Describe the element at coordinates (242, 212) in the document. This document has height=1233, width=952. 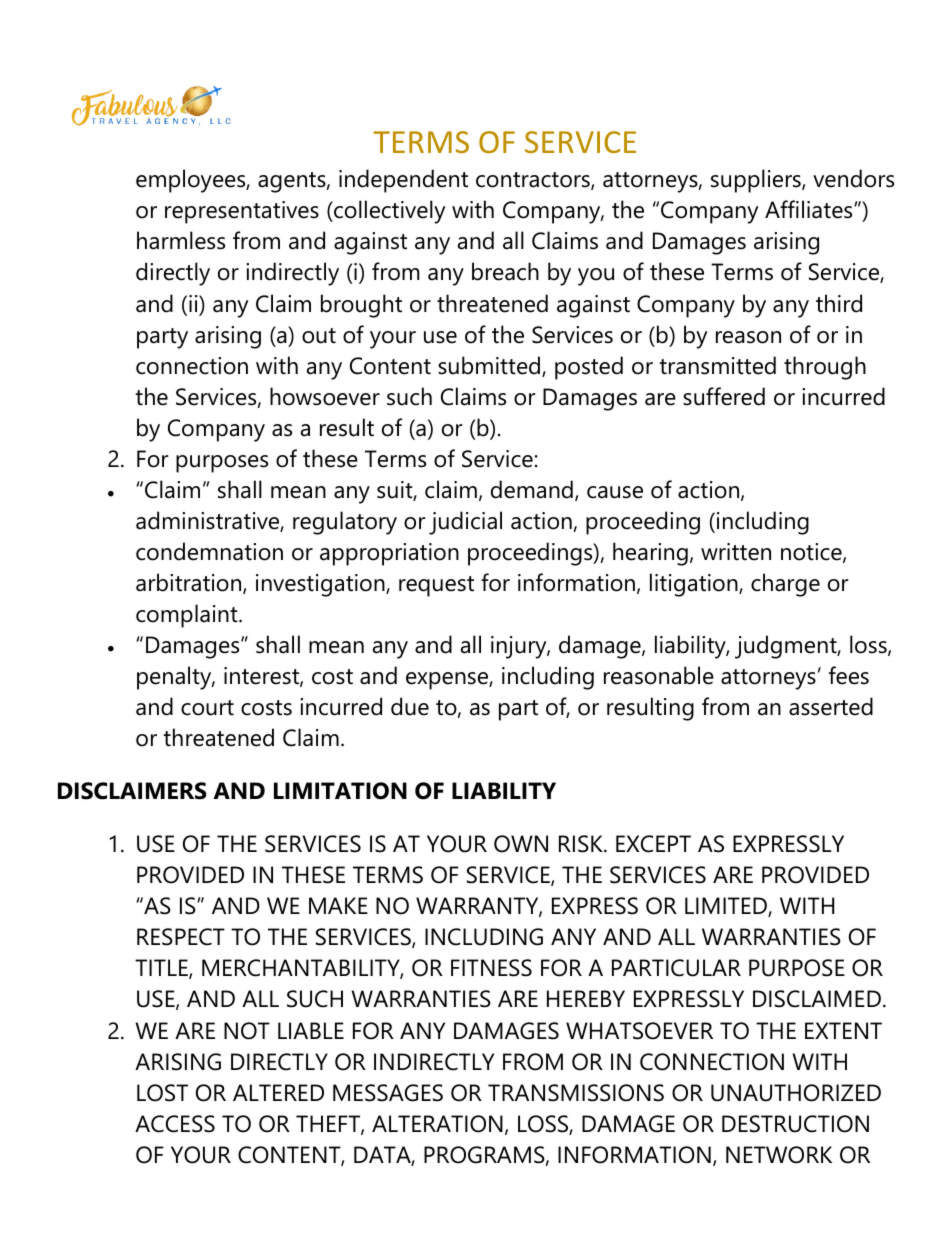
I see `representatives` at that location.
